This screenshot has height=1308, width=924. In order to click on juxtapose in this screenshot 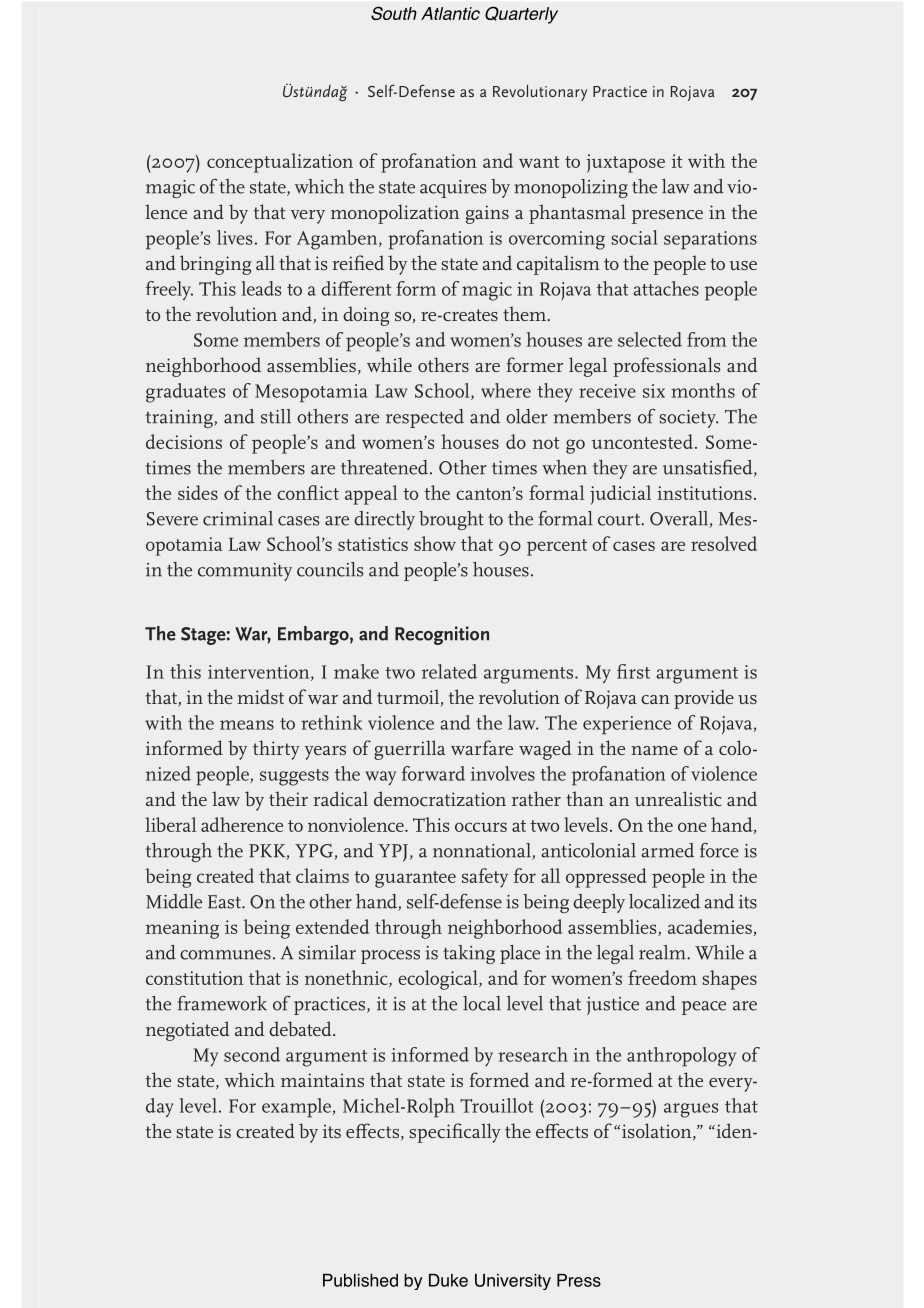, I will do `click(626, 163)`.
